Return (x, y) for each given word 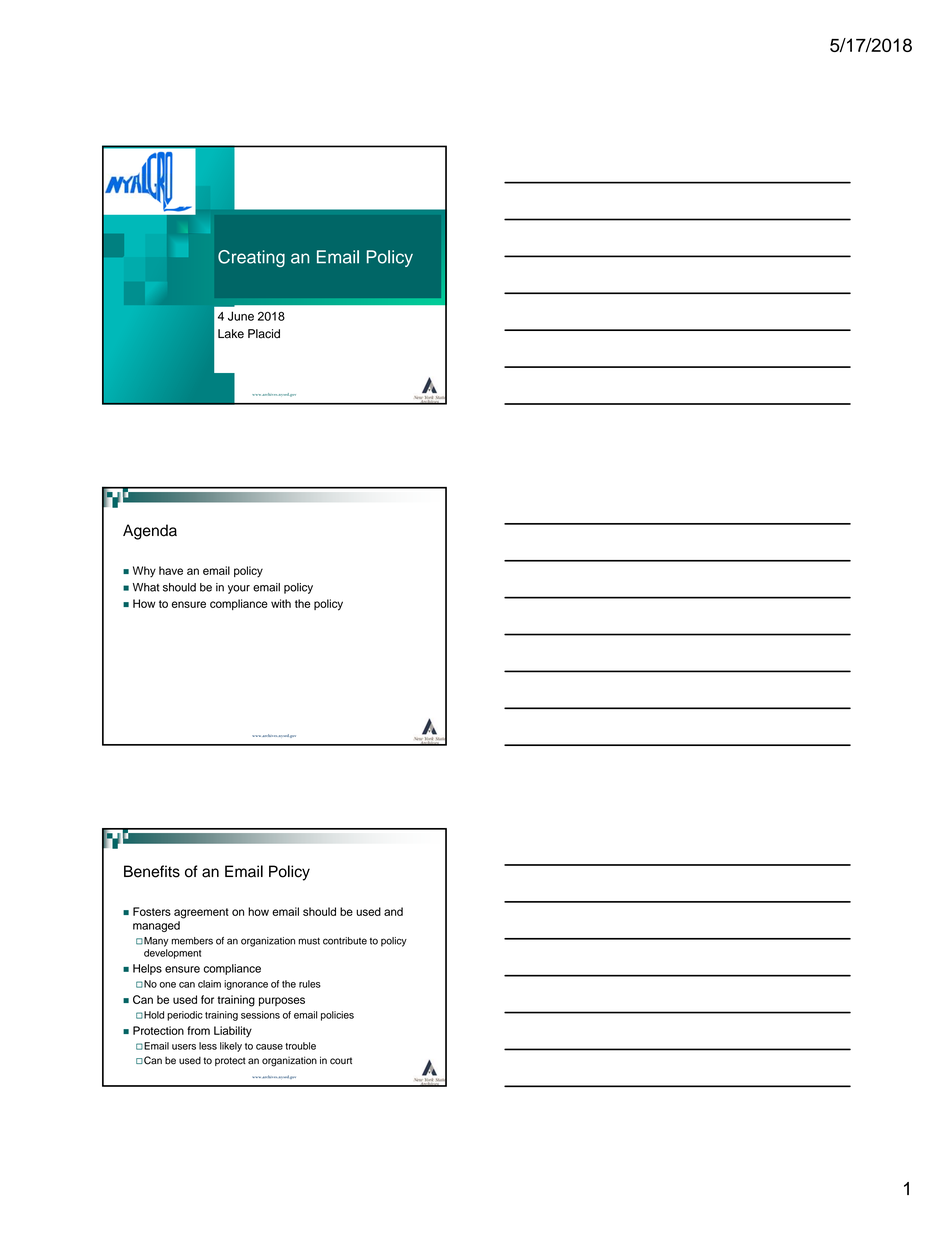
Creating (251, 258)
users (184, 1047)
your (239, 589)
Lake (231, 334)
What (146, 587)
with (281, 603)
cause (269, 1047)
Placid (264, 334)
